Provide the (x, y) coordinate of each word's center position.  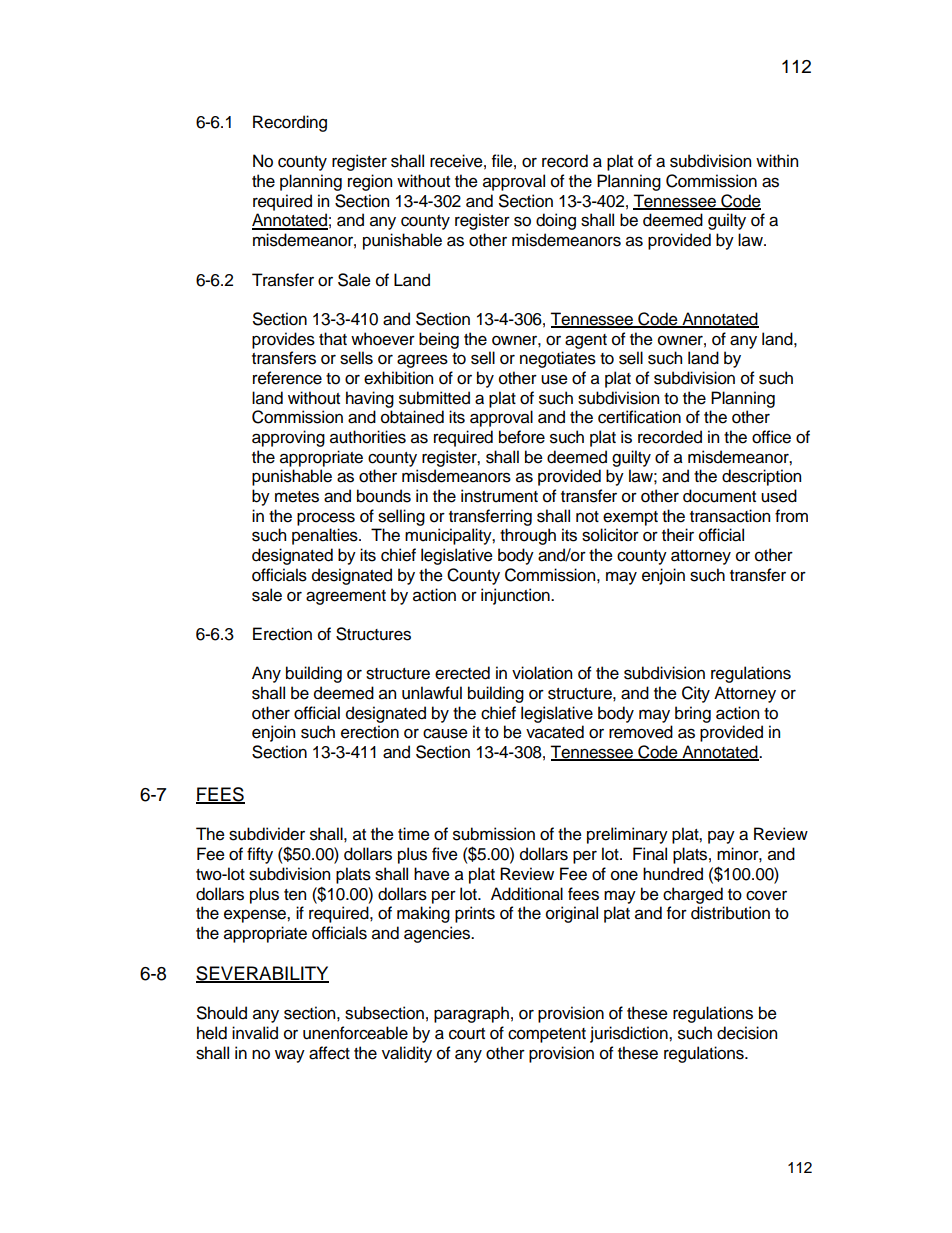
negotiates (558, 359)
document (719, 496)
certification (639, 417)
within (777, 160)
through (528, 536)
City (696, 694)
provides (283, 340)
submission (494, 834)
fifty (260, 855)
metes (297, 497)
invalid (255, 1033)
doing (556, 221)
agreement (346, 597)
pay (721, 837)
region (370, 182)
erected (462, 673)
